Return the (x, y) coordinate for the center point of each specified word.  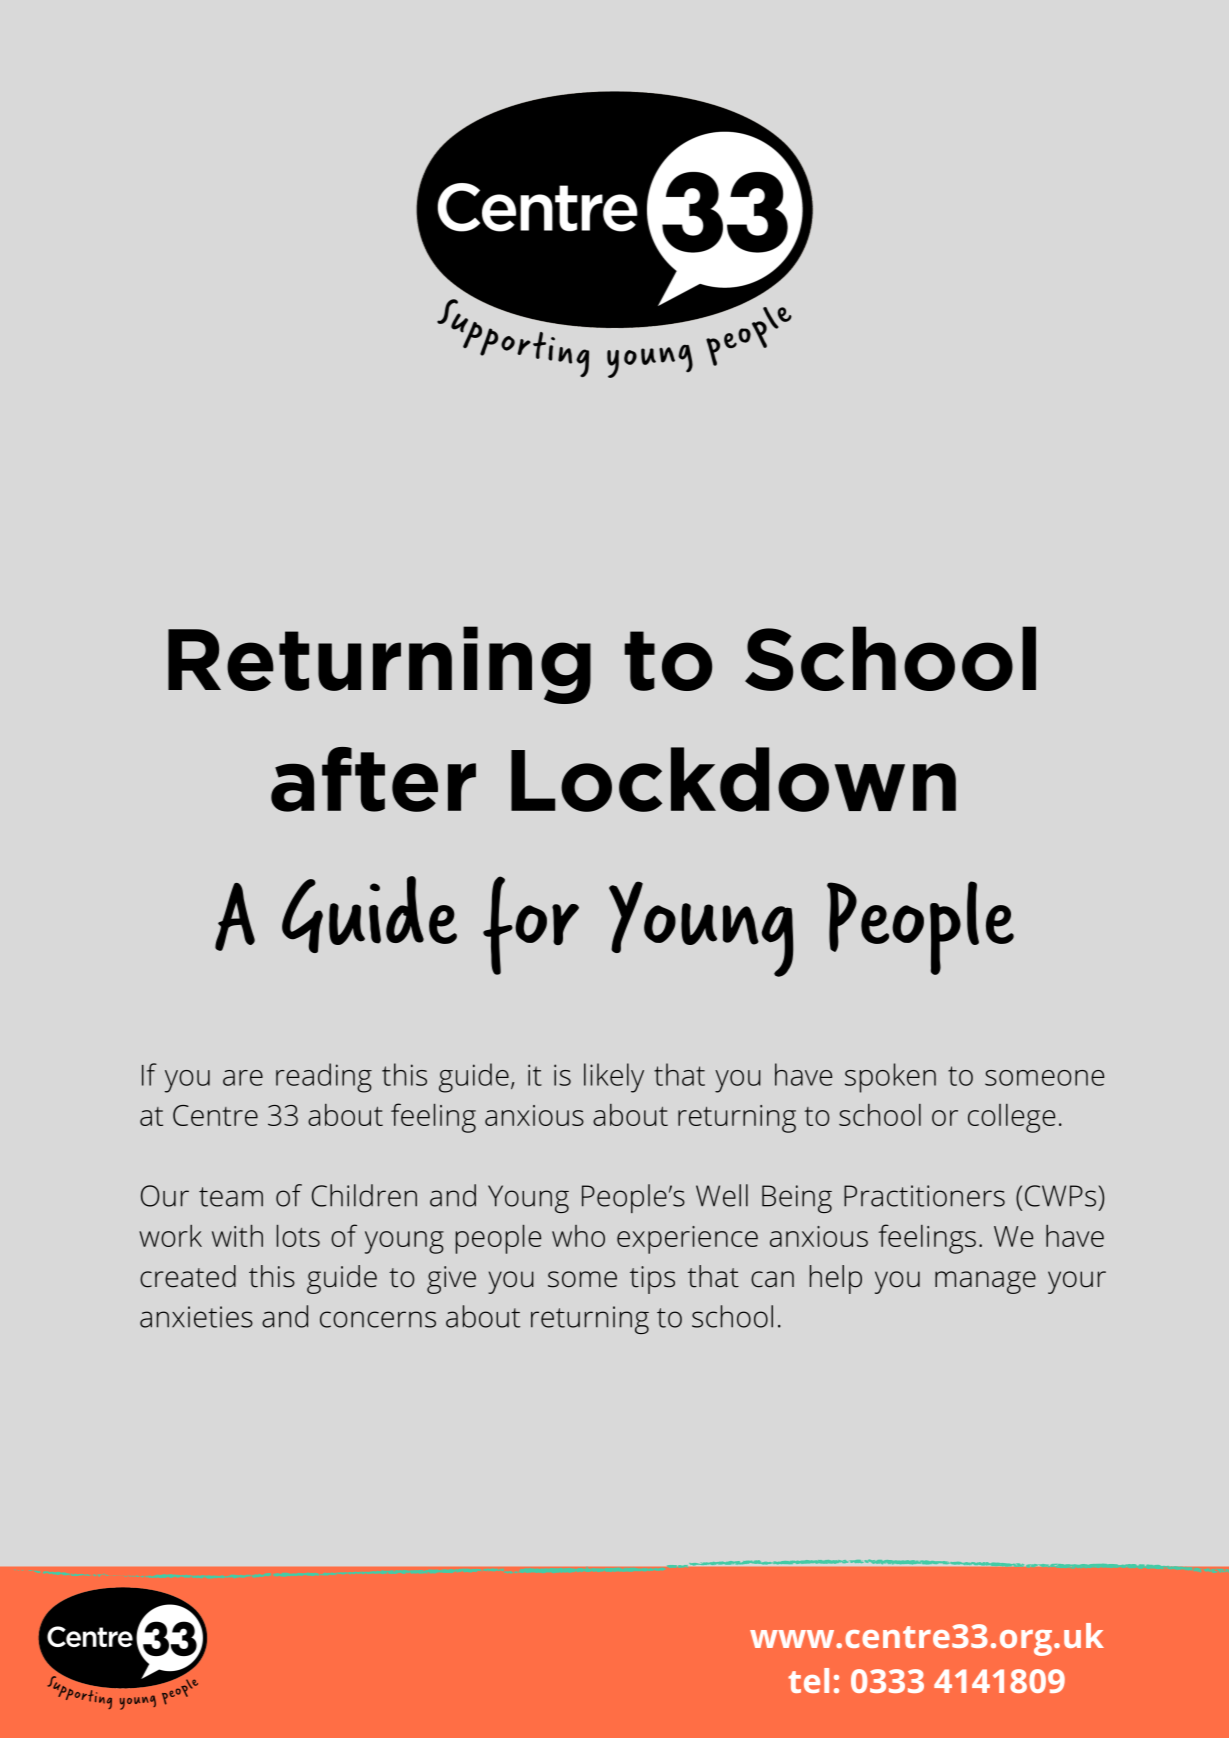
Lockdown (733, 779)
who (578, 1236)
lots (298, 1236)
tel (808, 1680)
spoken (890, 1078)
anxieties (196, 1317)
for (531, 925)
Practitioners (924, 1196)
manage (985, 1282)
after (373, 779)
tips (652, 1280)
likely (614, 1078)
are (243, 1078)
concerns (378, 1319)
